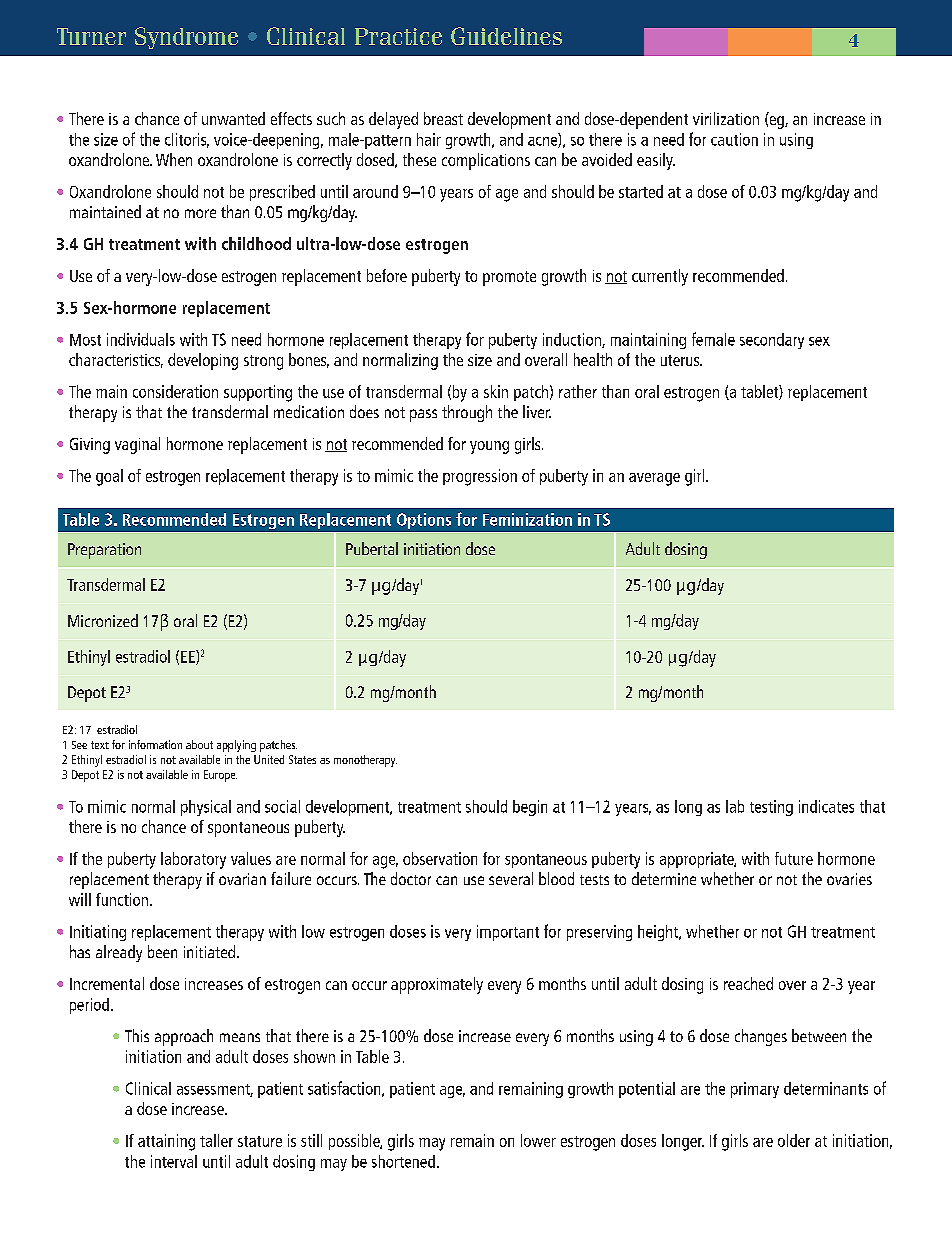 The height and width of the screenshot is (1233, 952). What do you see at coordinates (372, 548) in the screenshot?
I see `Pubertal` at bounding box center [372, 548].
